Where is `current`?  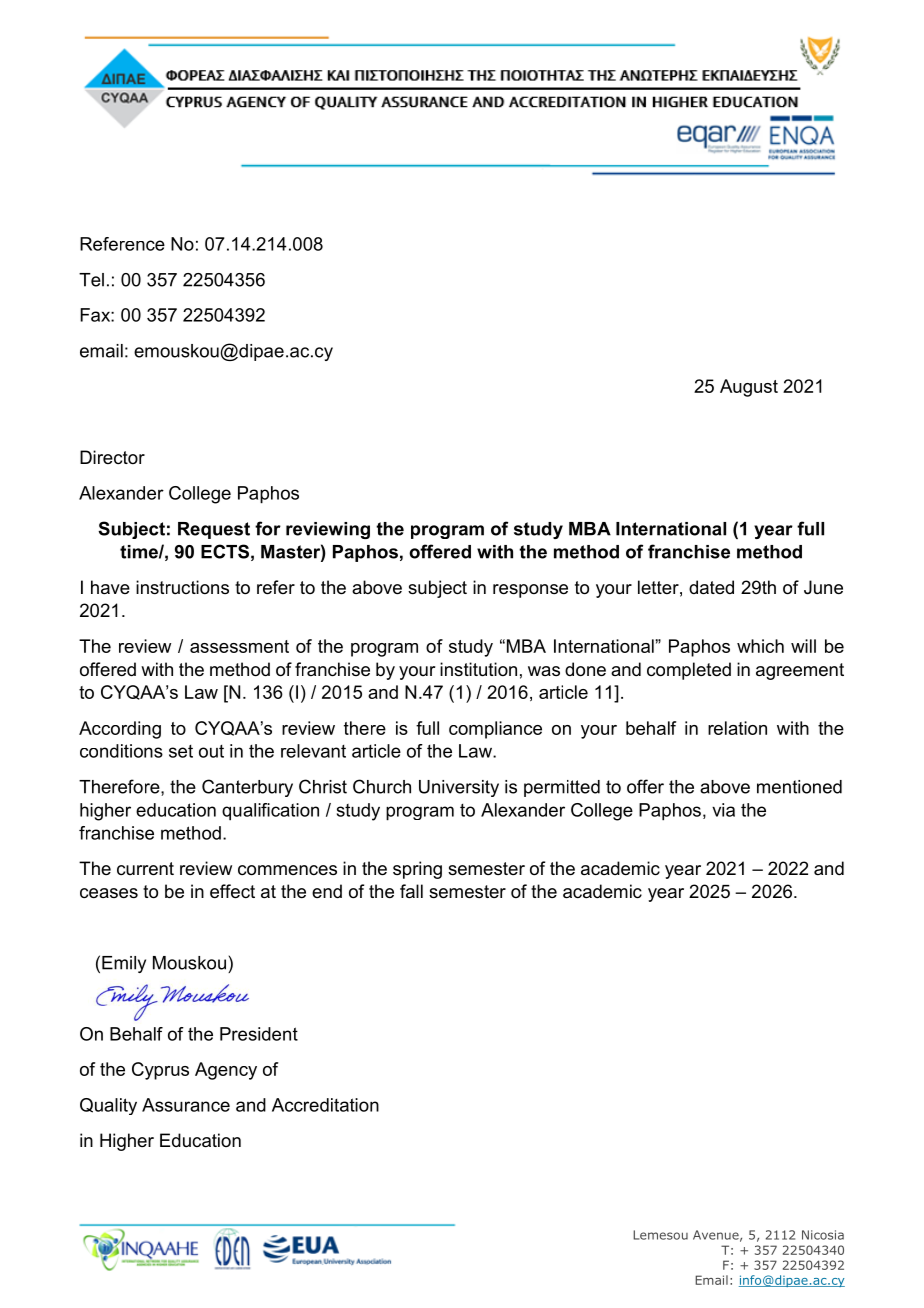 current is located at coordinates (145, 869).
